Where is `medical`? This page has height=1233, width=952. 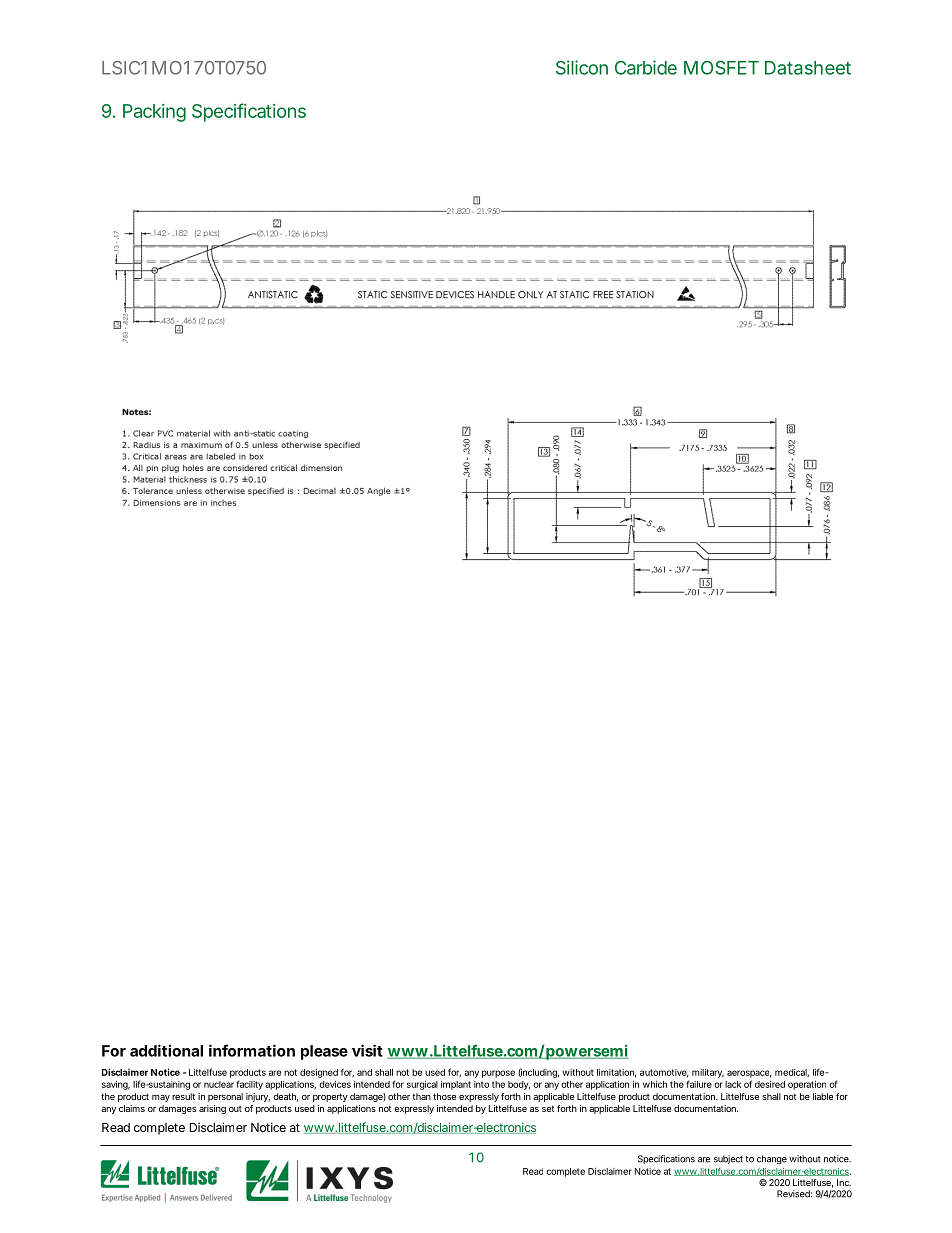 medical is located at coordinates (791, 1073).
